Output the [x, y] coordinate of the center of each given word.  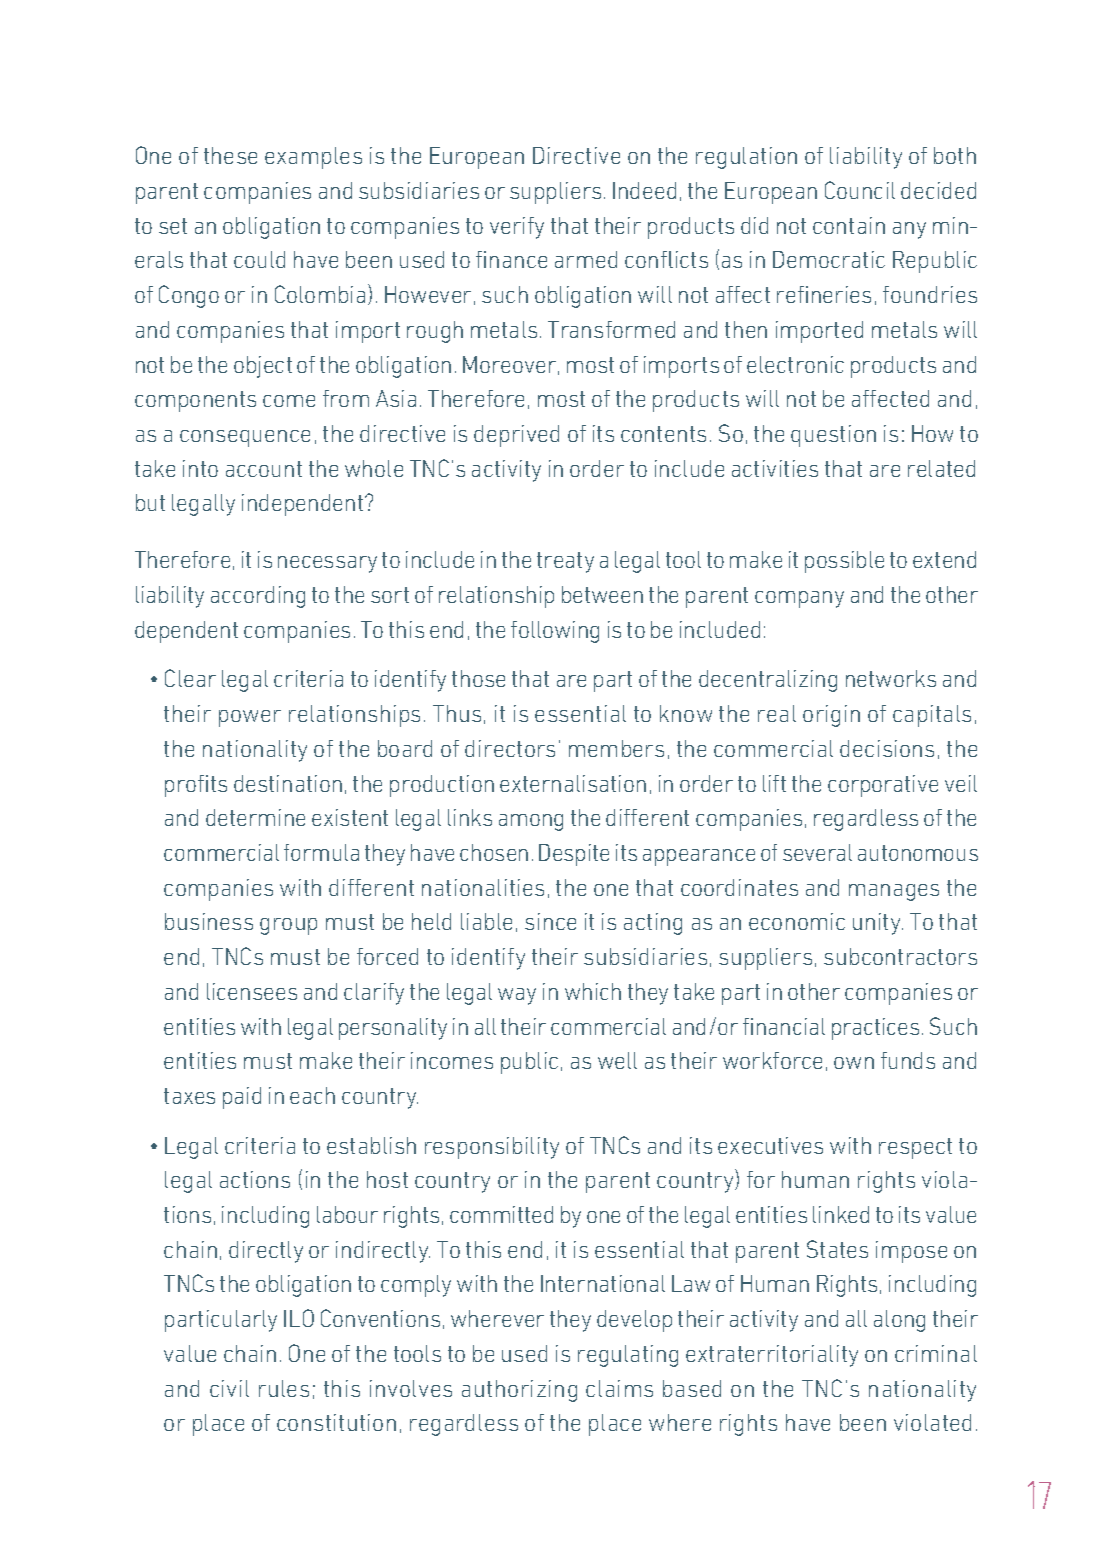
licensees [252, 991]
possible [844, 562]
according [258, 597]
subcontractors [900, 956]
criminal [936, 1353]
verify [517, 228]
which [593, 991]
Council [860, 190]
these [230, 155]
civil [229, 1388]
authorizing [519, 1391]
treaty [565, 562]
